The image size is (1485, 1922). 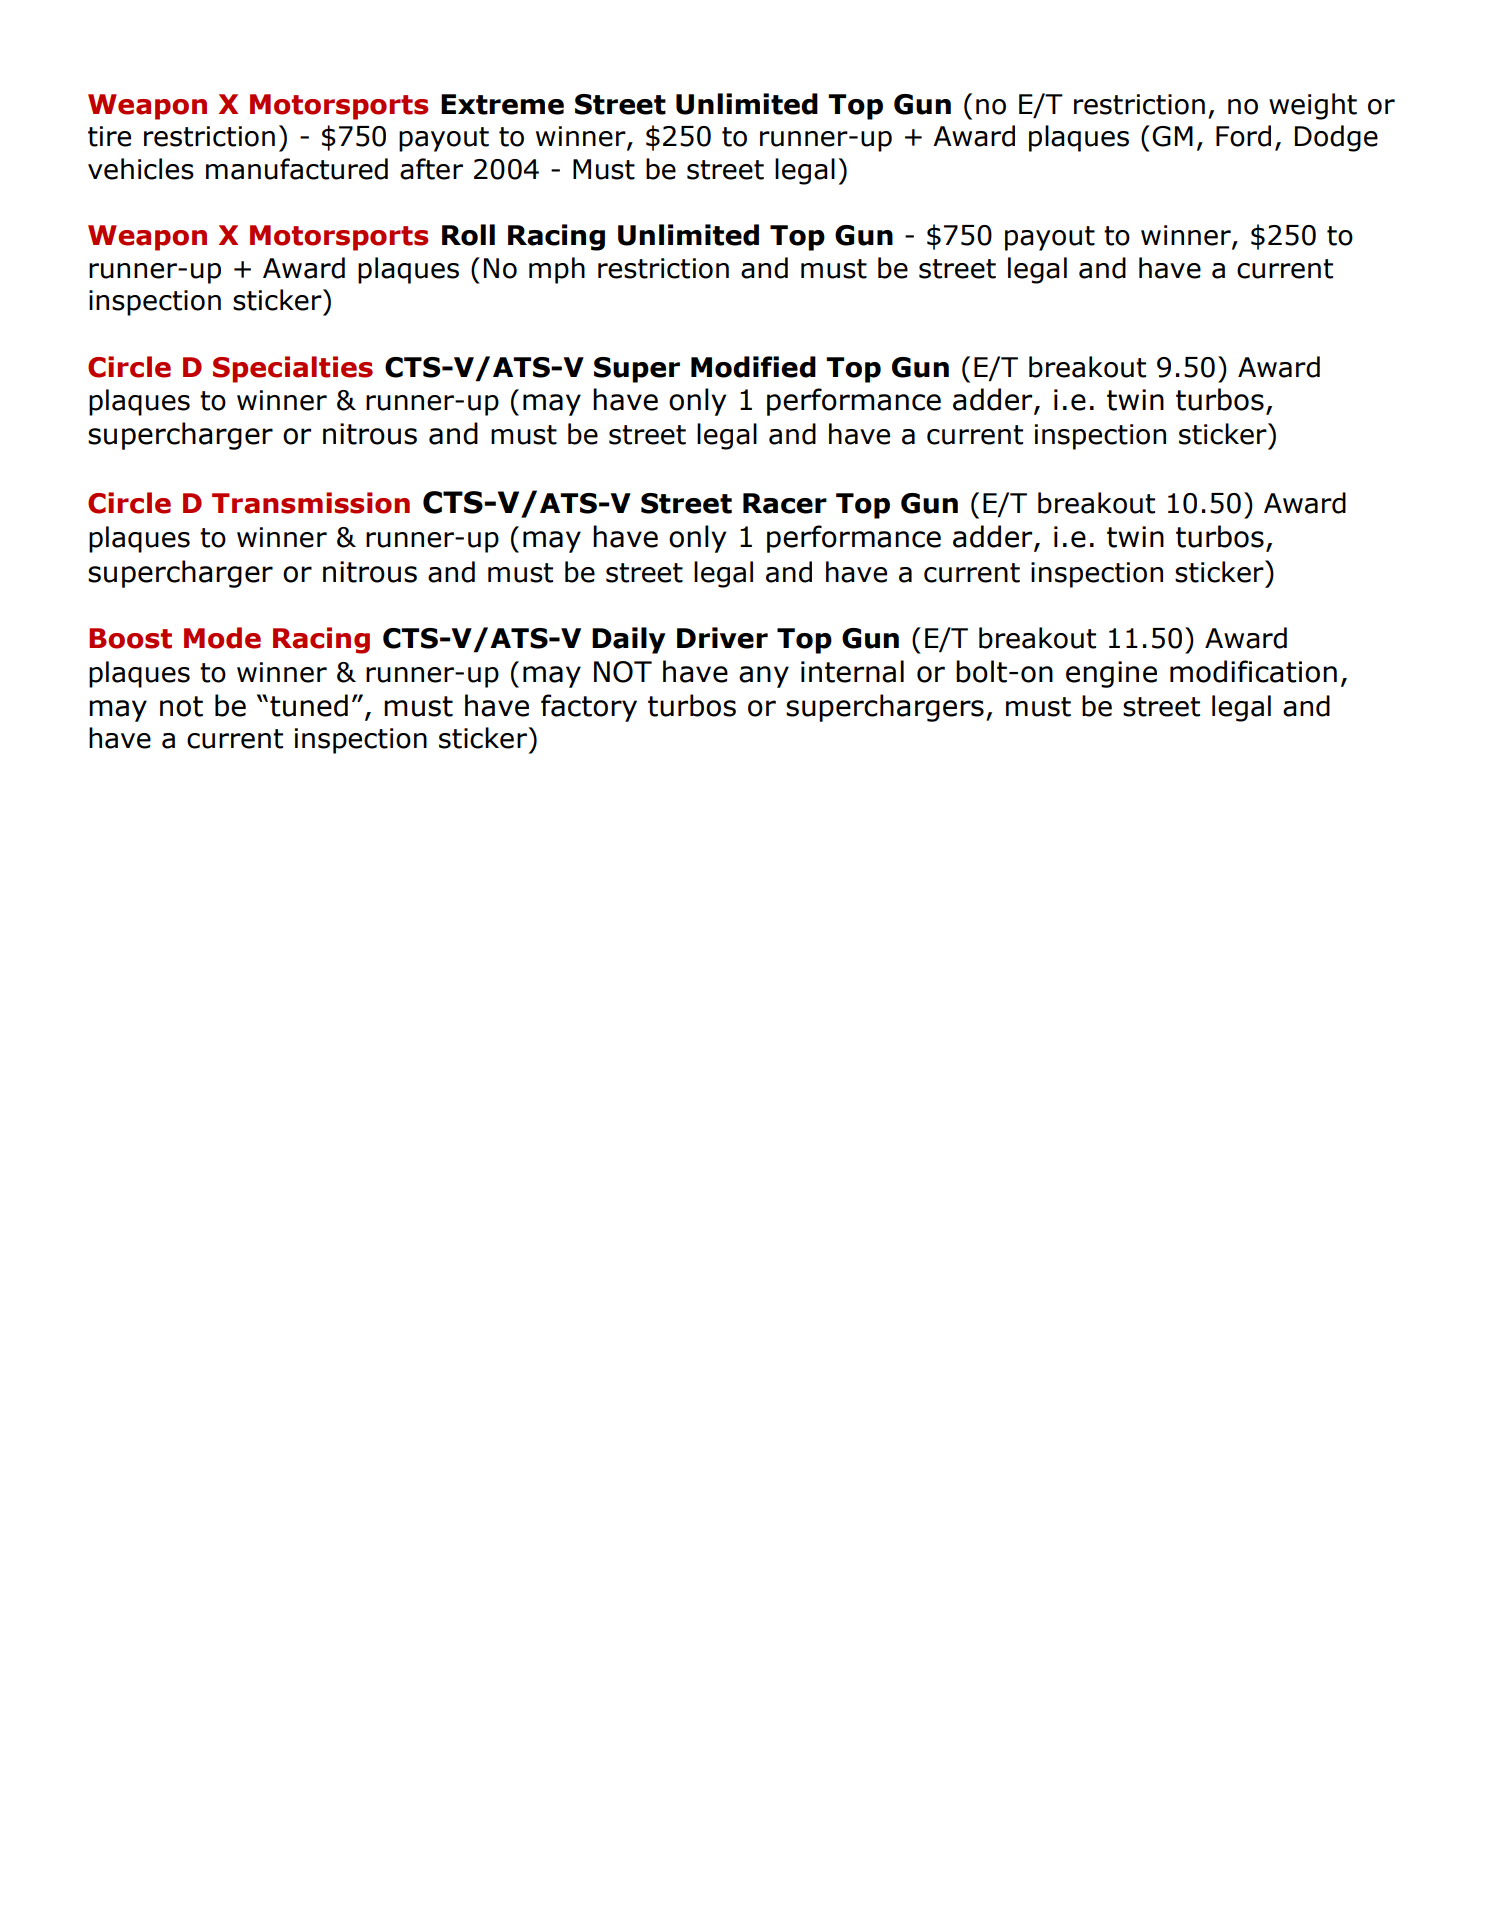 What do you see at coordinates (311, 503) in the screenshot?
I see `Transmission` at bounding box center [311, 503].
